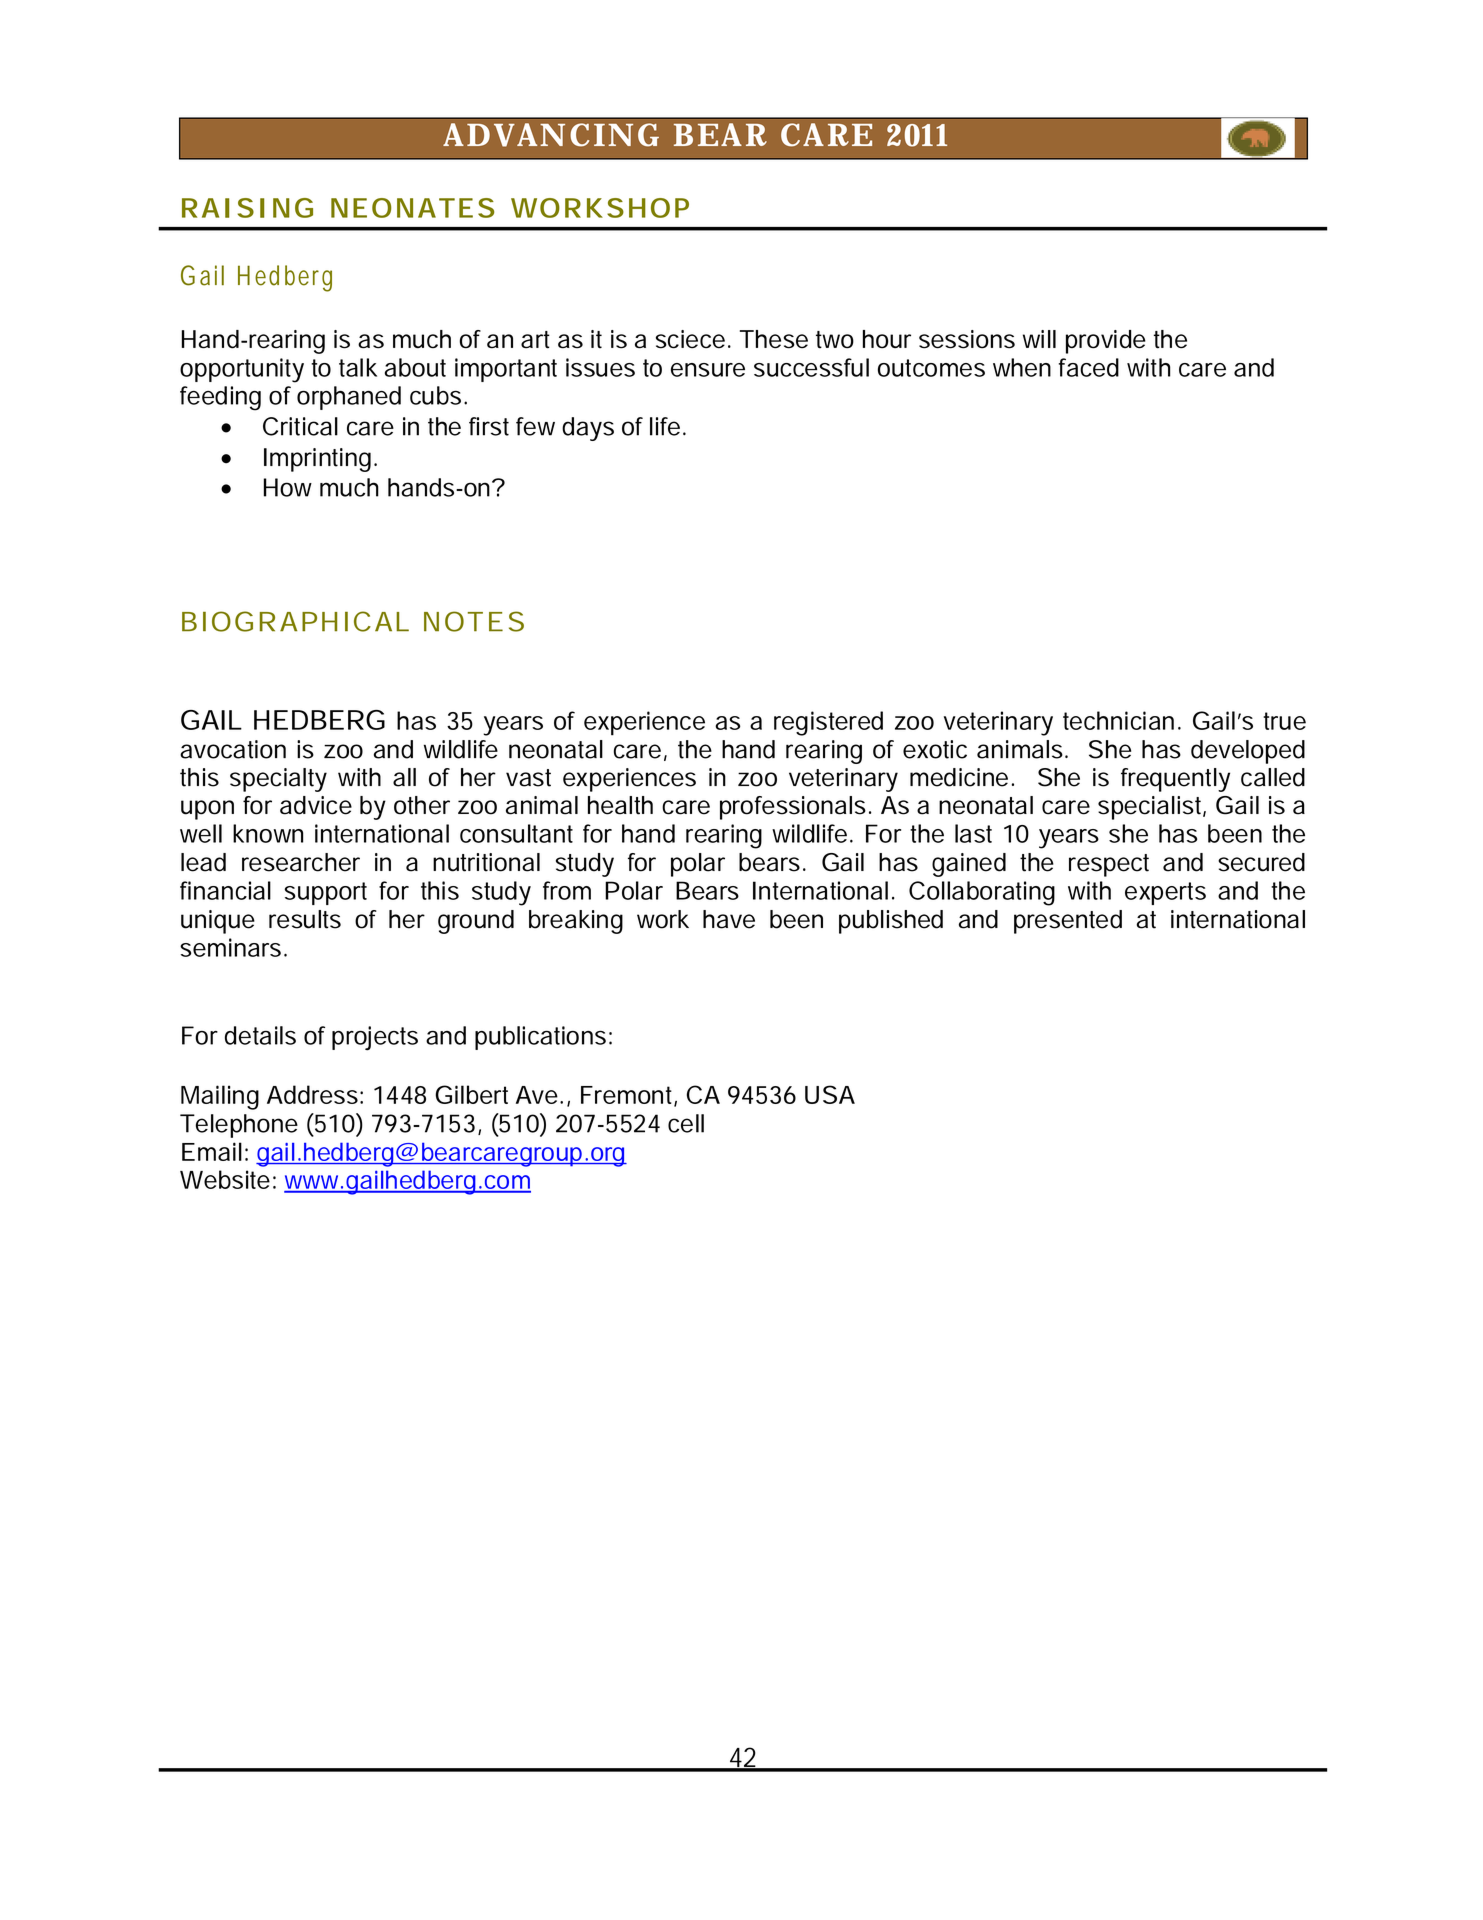  I want to click on technician, so click(1118, 720).
